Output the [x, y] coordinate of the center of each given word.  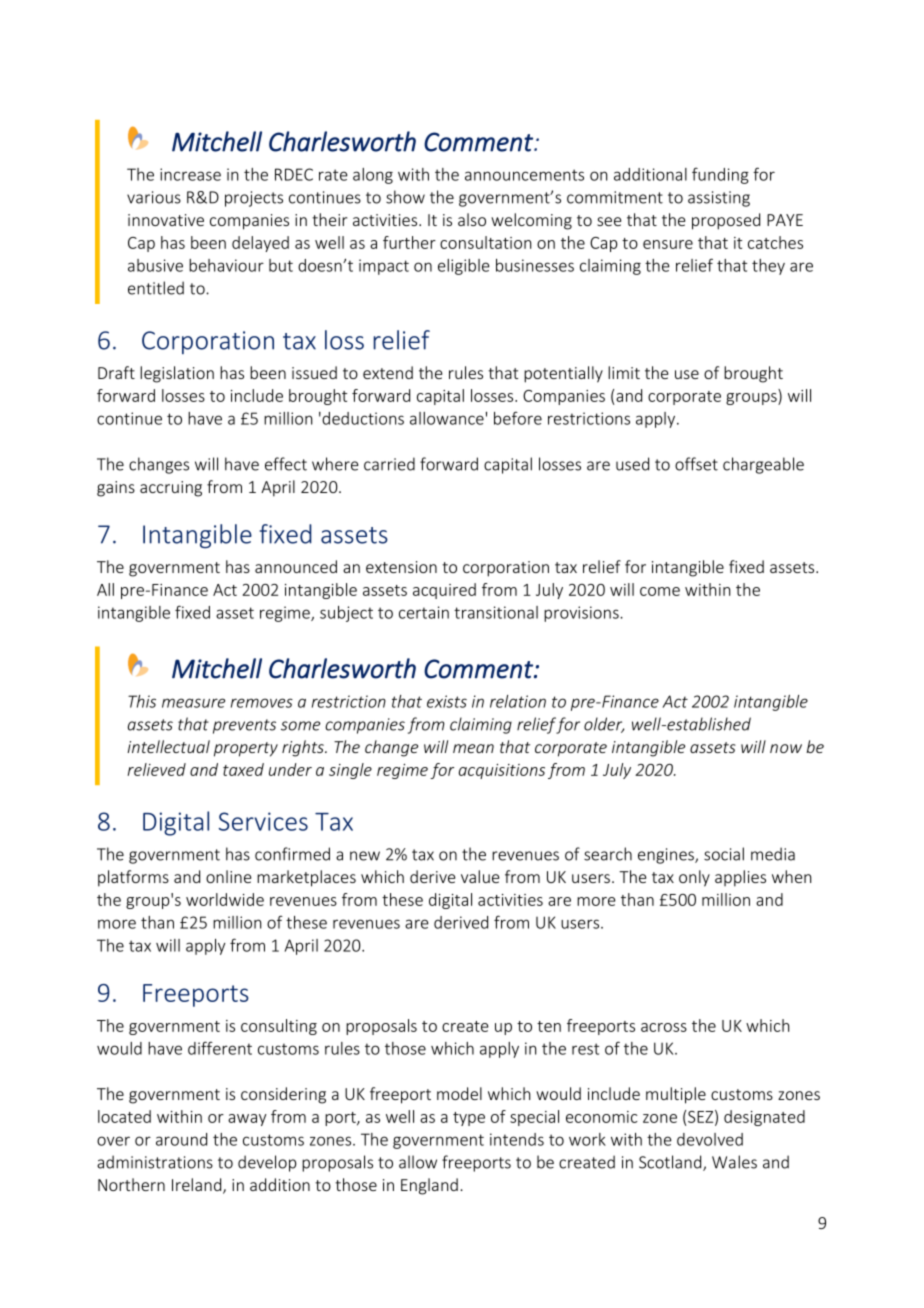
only [694, 878]
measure [193, 703]
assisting [719, 199]
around [181, 1139]
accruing [171, 489]
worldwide [225, 899]
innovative [166, 220]
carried [389, 464]
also [472, 219]
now [786, 748]
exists [447, 701]
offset [696, 464]
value [480, 876]
